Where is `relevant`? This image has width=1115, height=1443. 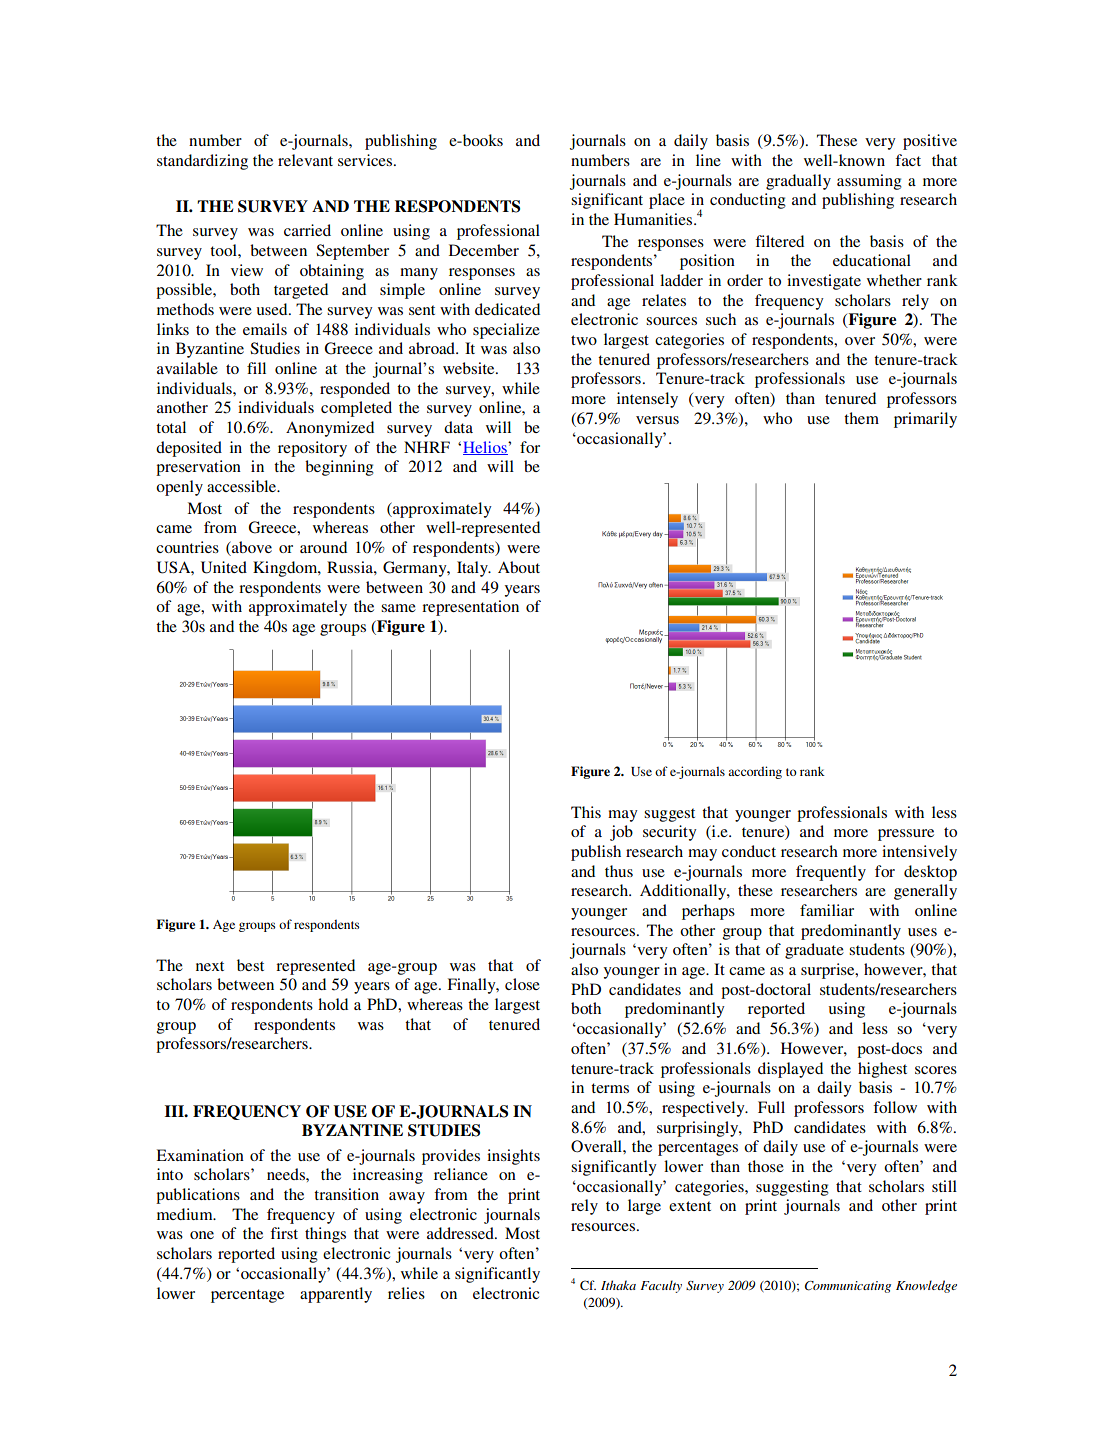 relevant is located at coordinates (305, 160).
